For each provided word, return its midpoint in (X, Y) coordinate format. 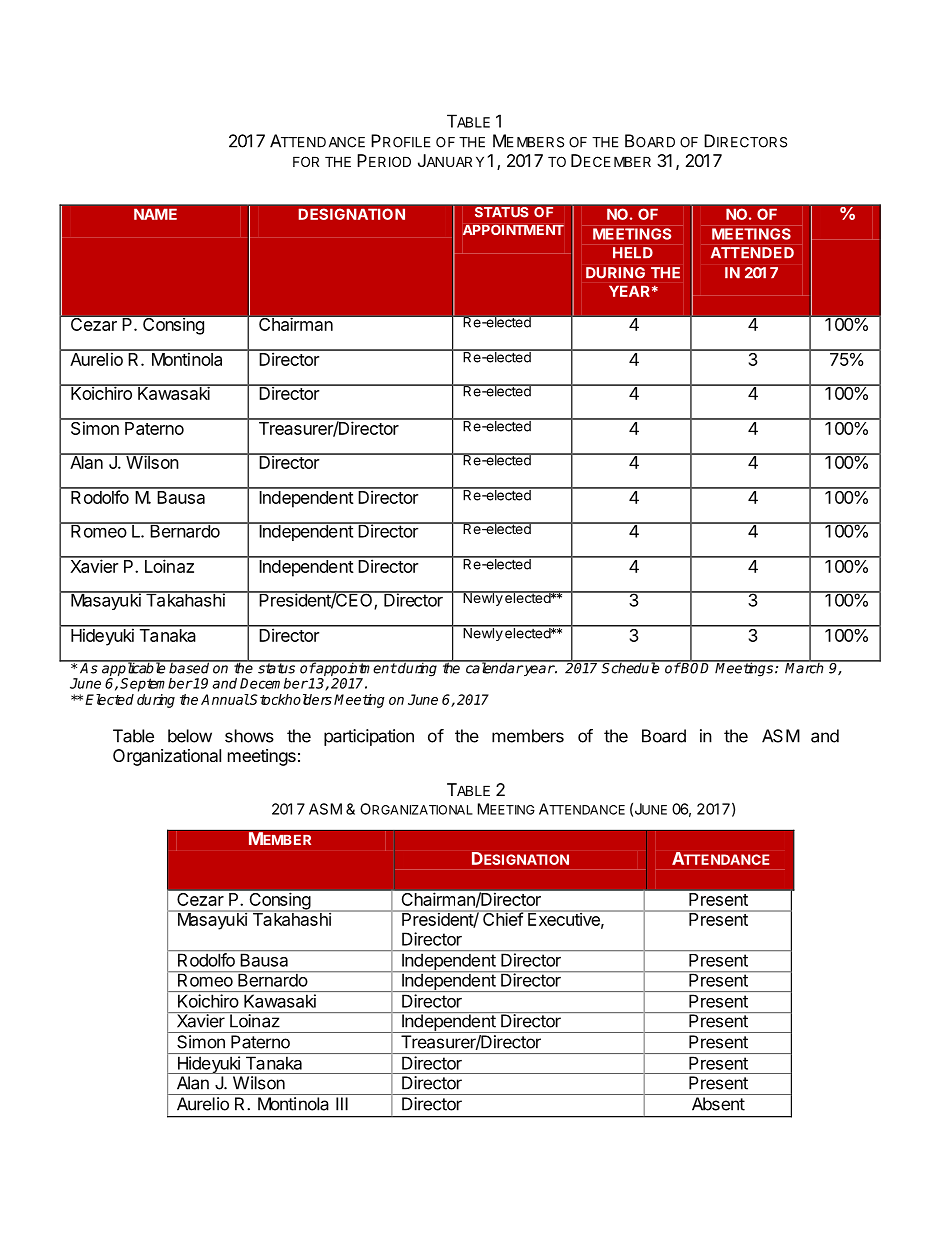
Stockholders (290, 699)
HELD (633, 252)
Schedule (631, 667)
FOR (306, 161)
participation (369, 737)
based (189, 667)
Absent (718, 1104)
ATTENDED (752, 252)
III (342, 1104)
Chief (502, 918)
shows (249, 736)
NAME (155, 214)
